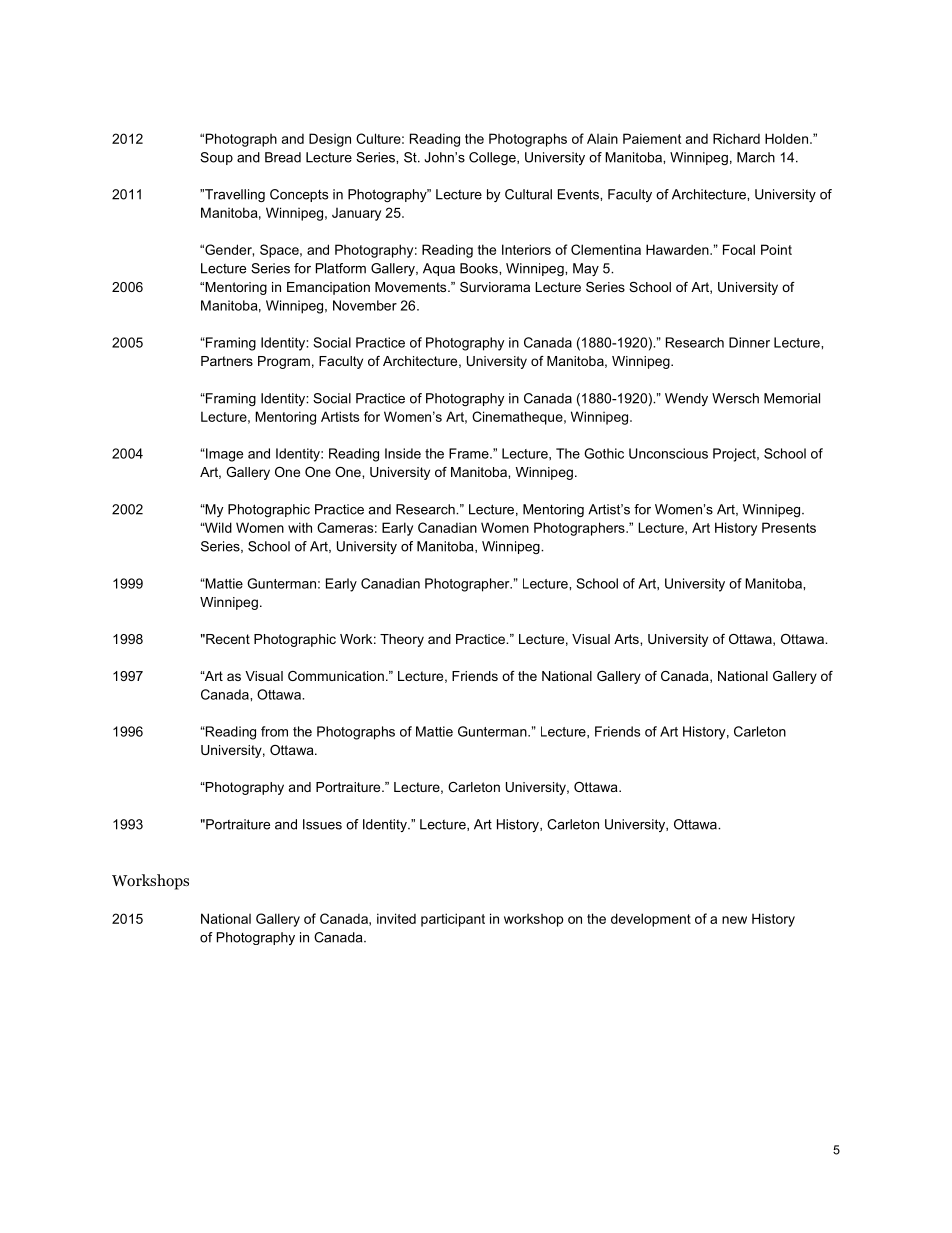  What do you see at coordinates (749, 342) in the image?
I see `Dinner` at bounding box center [749, 342].
